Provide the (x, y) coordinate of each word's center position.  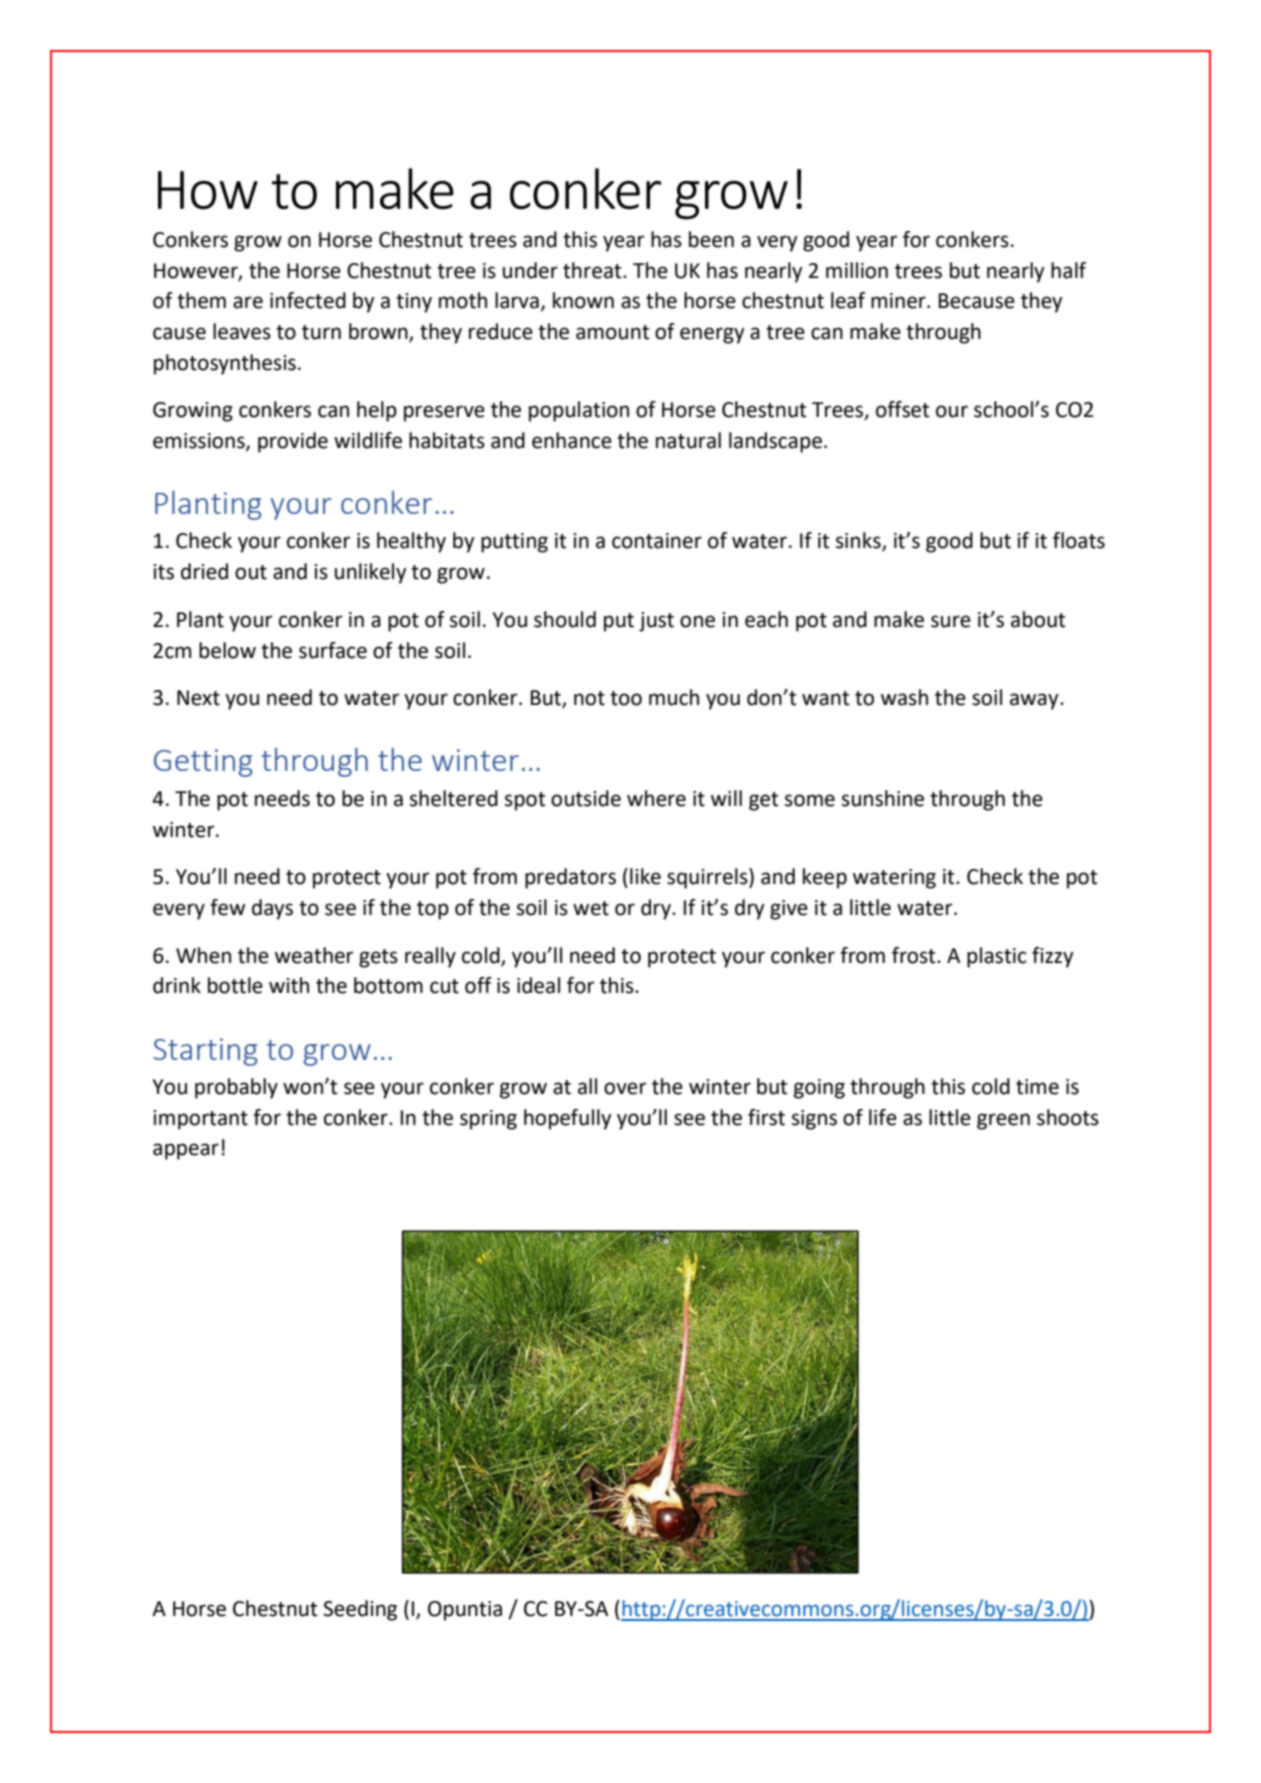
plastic (997, 957)
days (272, 909)
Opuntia (465, 1611)
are (248, 302)
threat (593, 270)
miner (899, 301)
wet (591, 908)
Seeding (360, 1610)
